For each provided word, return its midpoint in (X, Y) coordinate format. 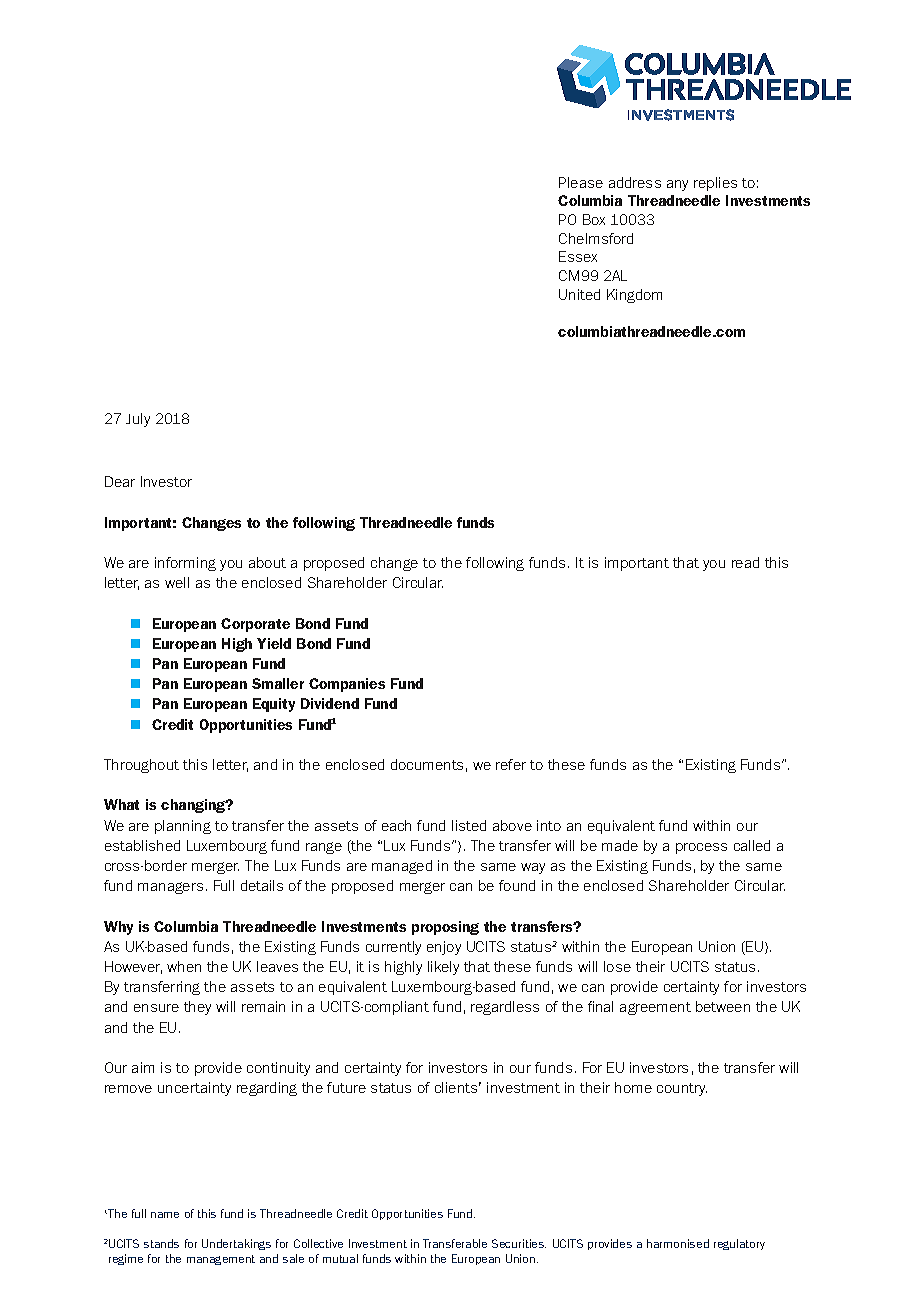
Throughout (141, 766)
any (677, 185)
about (267, 562)
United (579, 294)
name (165, 1215)
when (184, 966)
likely (443, 968)
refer (511, 764)
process (701, 848)
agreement (655, 1008)
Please (581, 182)
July (138, 420)
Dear (120, 481)
